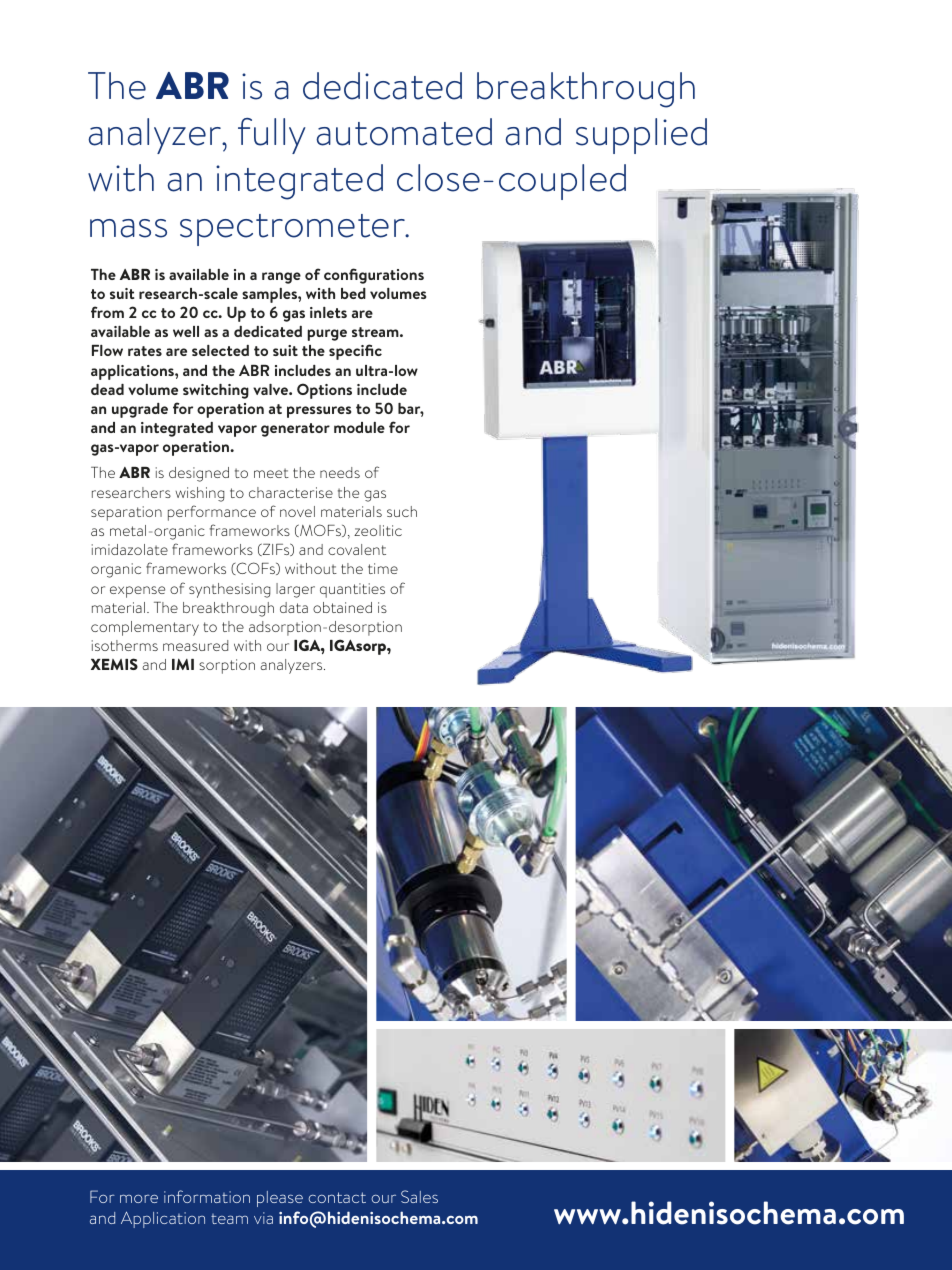  I want to click on measured, so click(195, 645).
